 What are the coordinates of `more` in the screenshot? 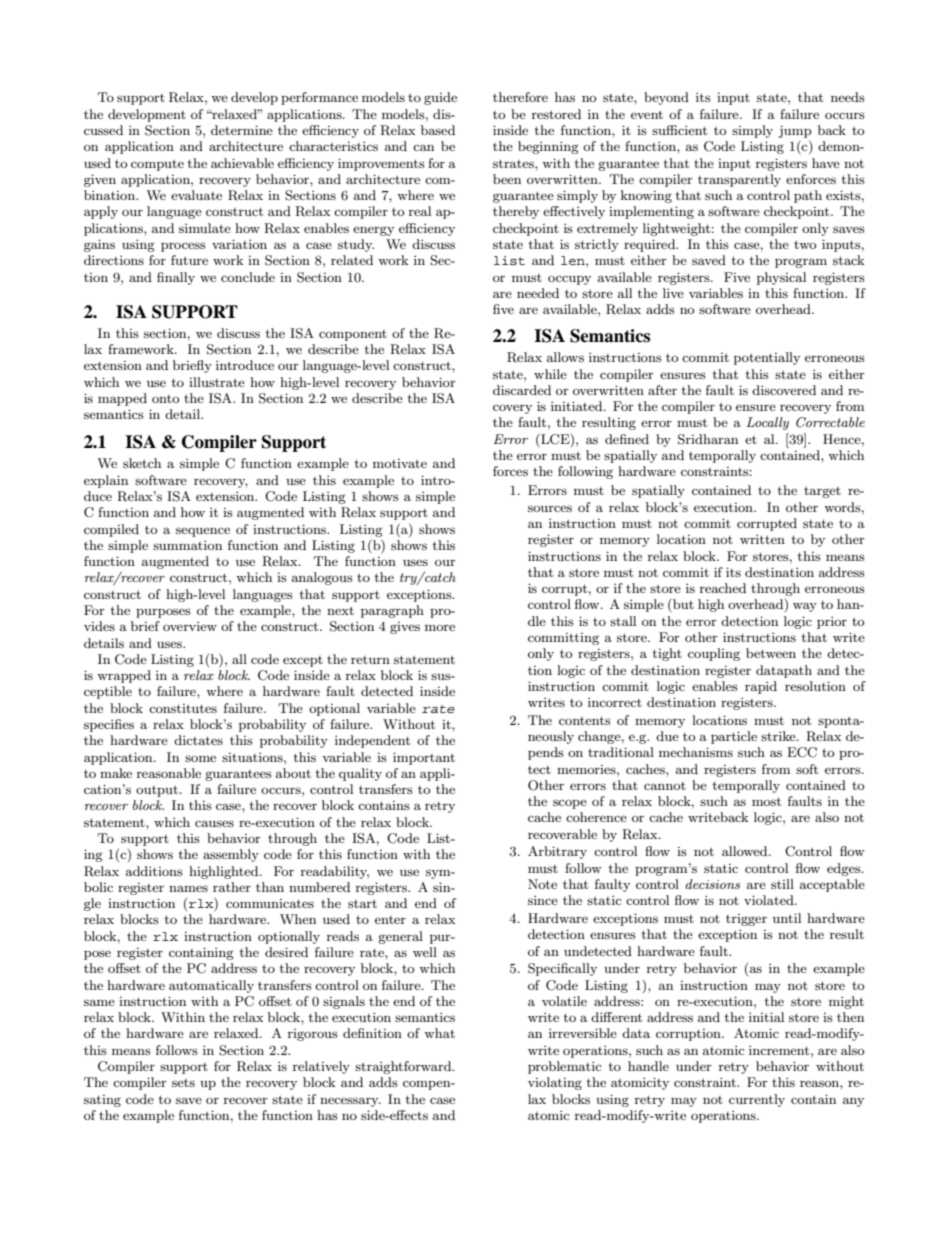 It's located at (440, 627).
